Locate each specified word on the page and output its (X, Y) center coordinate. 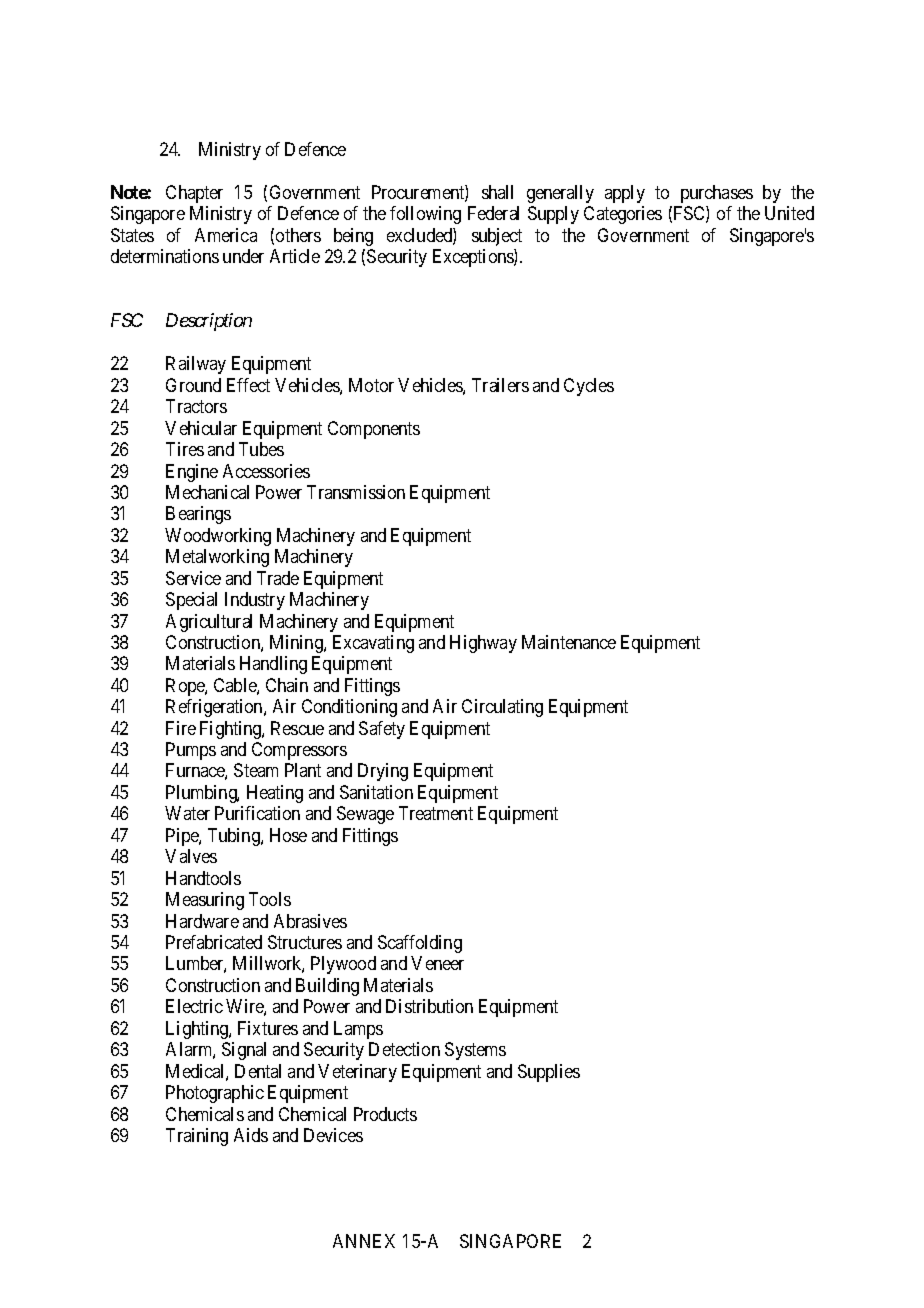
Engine (192, 473)
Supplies (549, 1073)
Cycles (589, 387)
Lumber (196, 964)
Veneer (437, 963)
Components (374, 430)
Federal (493, 213)
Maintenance (569, 642)
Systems (475, 1051)
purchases (717, 194)
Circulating (502, 708)
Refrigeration (215, 708)
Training (197, 1137)
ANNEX (364, 1241)
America (226, 235)
